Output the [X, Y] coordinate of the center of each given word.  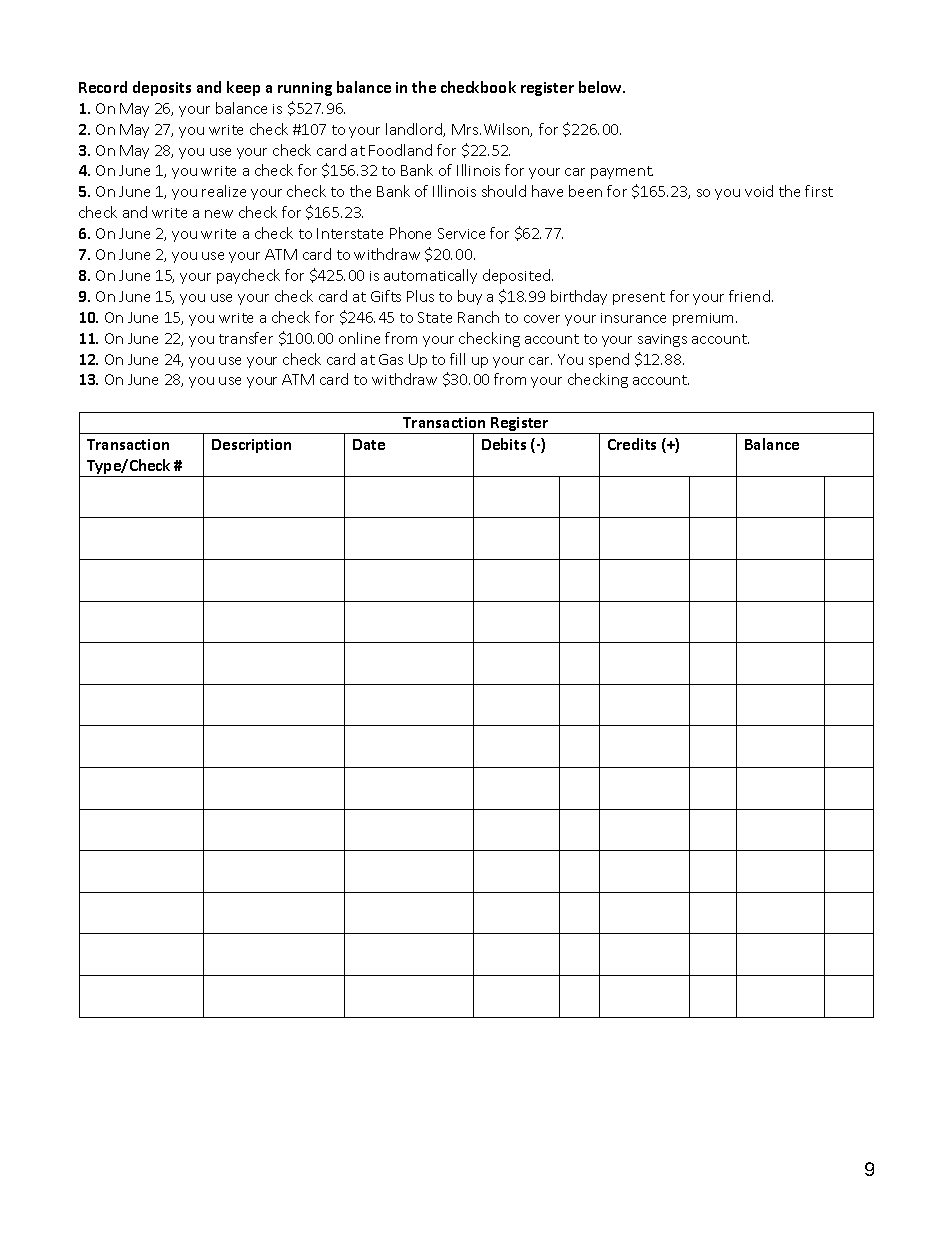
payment [622, 172]
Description [251, 446]
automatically [430, 276]
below [601, 87]
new [219, 214]
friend [749, 296]
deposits [162, 88]
